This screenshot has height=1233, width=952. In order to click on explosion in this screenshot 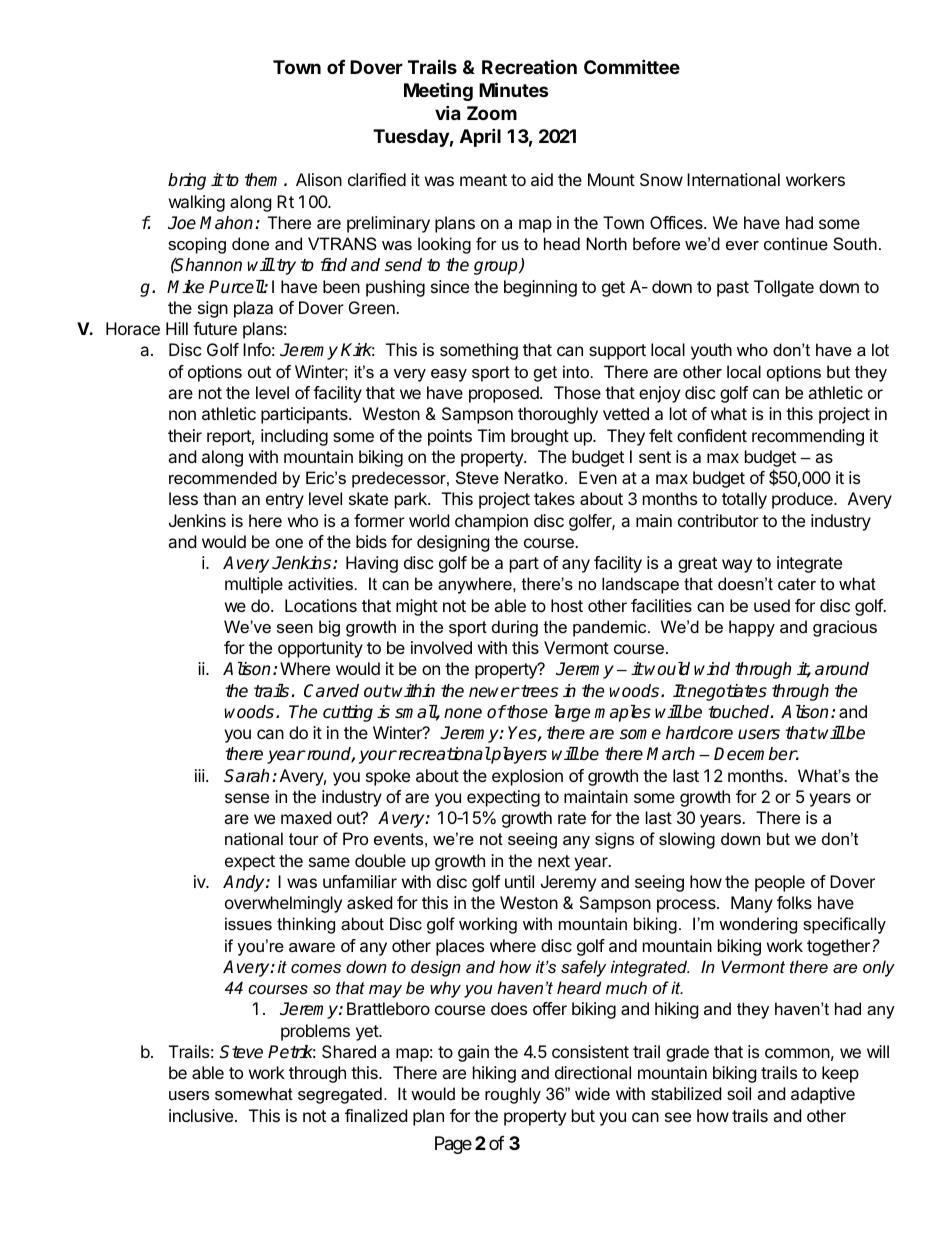, I will do `click(527, 777)`.
